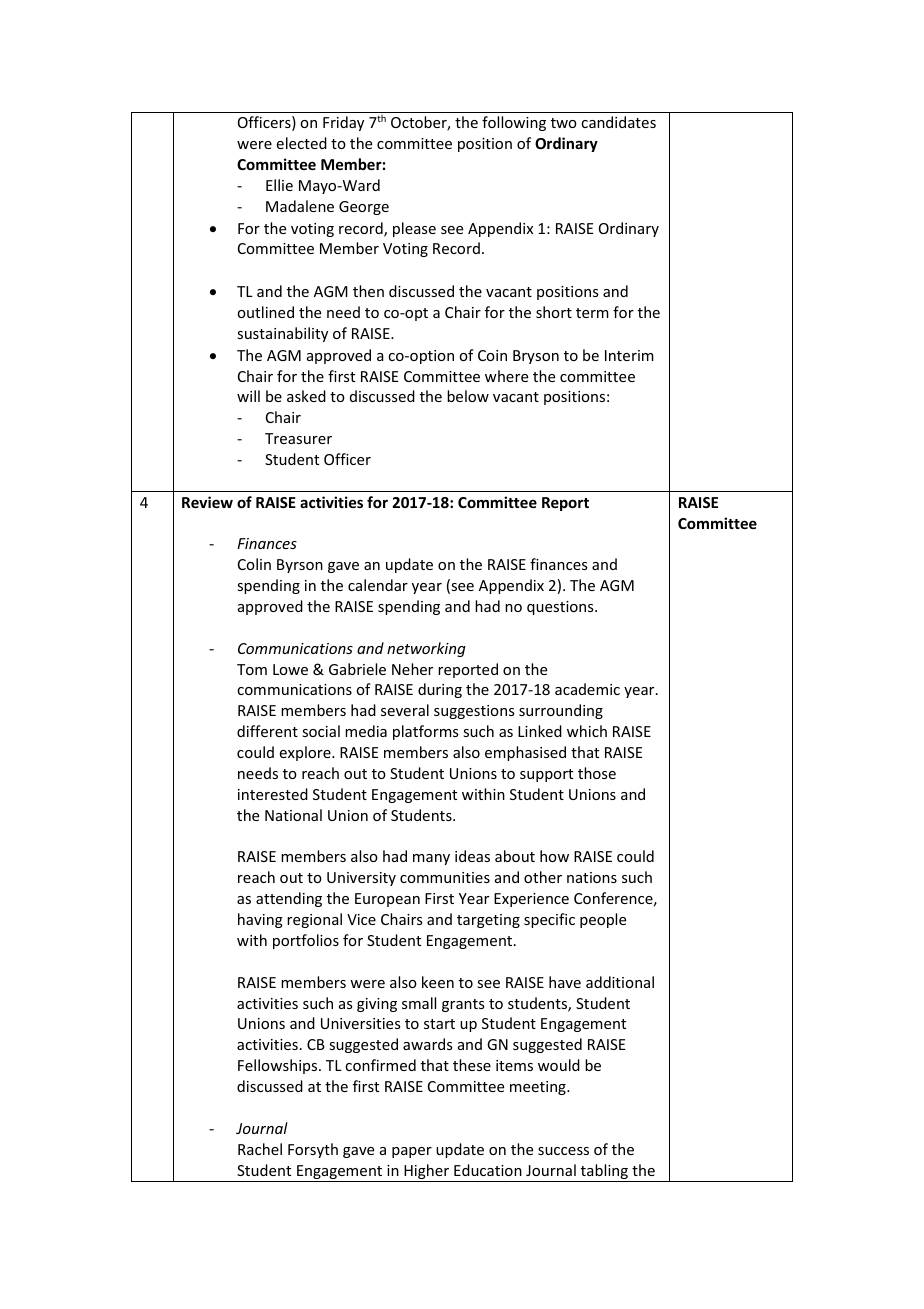 The width and height of the image is (924, 1309). Describe the element at coordinates (618, 122) in the image. I see `candidates` at that location.
